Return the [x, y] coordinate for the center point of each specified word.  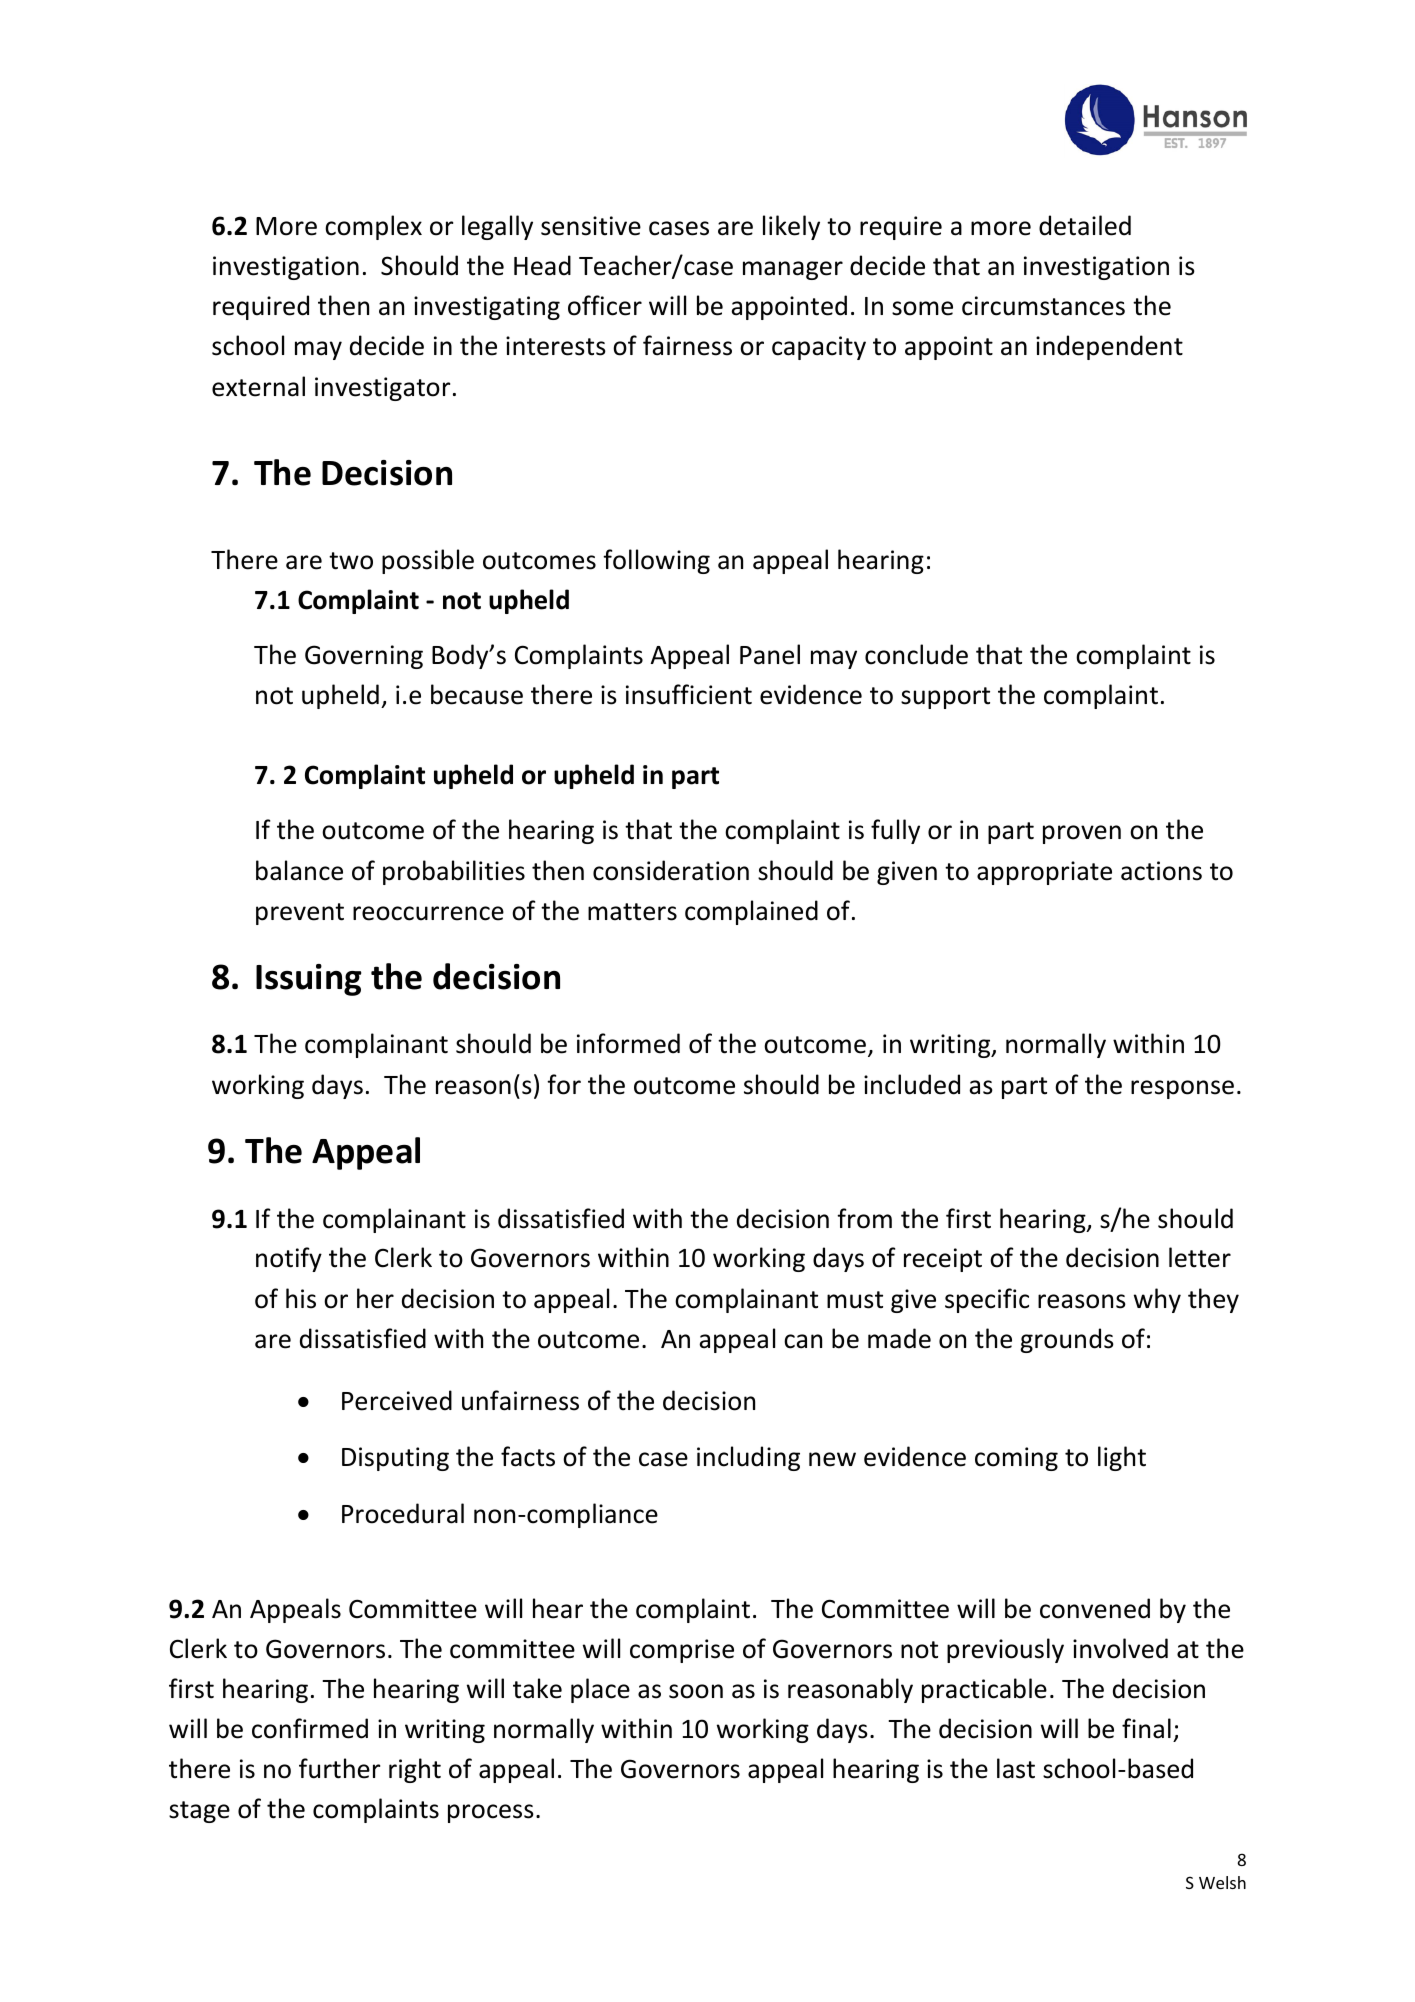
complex [373, 227]
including [748, 1458]
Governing [364, 657]
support [945, 698]
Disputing [395, 1459]
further [339, 1768]
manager [793, 270]
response [1182, 1089]
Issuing [308, 980]
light [1122, 1458]
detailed [1085, 225]
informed [628, 1043]
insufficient [689, 694]
